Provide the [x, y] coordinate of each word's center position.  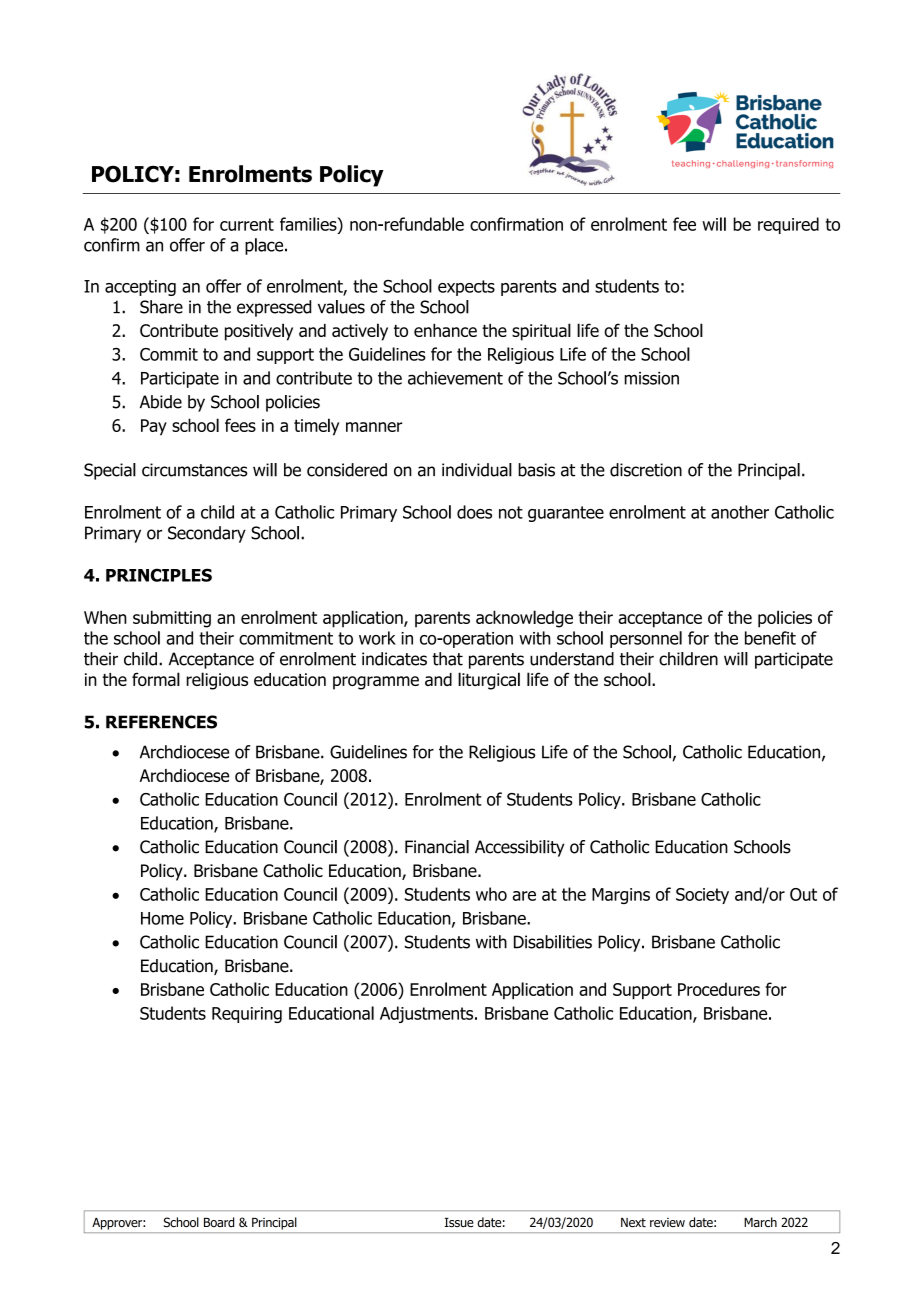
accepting [140, 288]
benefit [770, 638]
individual [477, 470]
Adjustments [428, 1014]
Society [702, 896]
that [447, 659]
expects [466, 288]
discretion [646, 470]
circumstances [195, 470]
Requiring [247, 1015]
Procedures [719, 989]
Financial [437, 847]
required [788, 225]
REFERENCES [161, 722]
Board [219, 1222]
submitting [172, 619]
